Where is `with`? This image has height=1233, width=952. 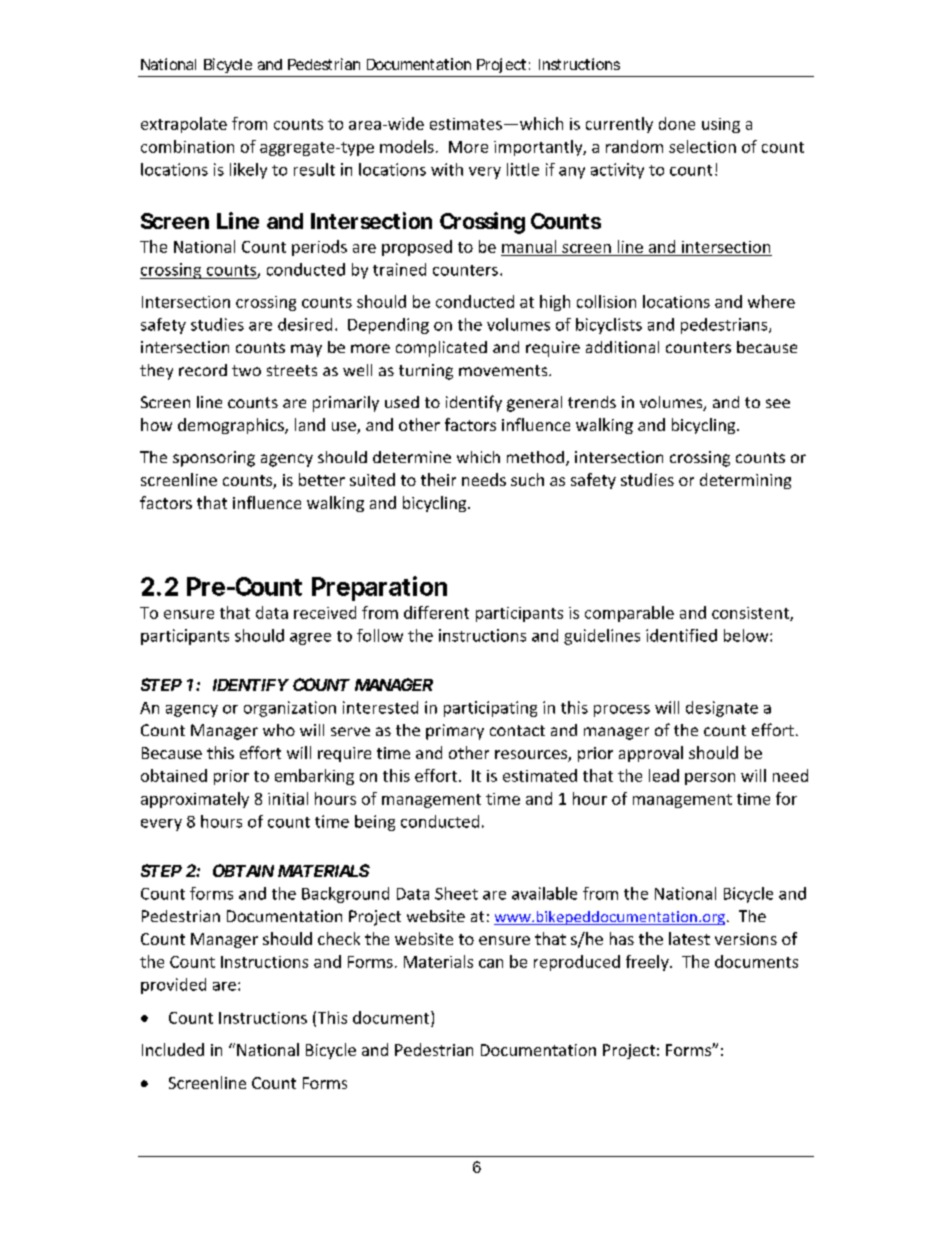
with is located at coordinates (447, 169).
